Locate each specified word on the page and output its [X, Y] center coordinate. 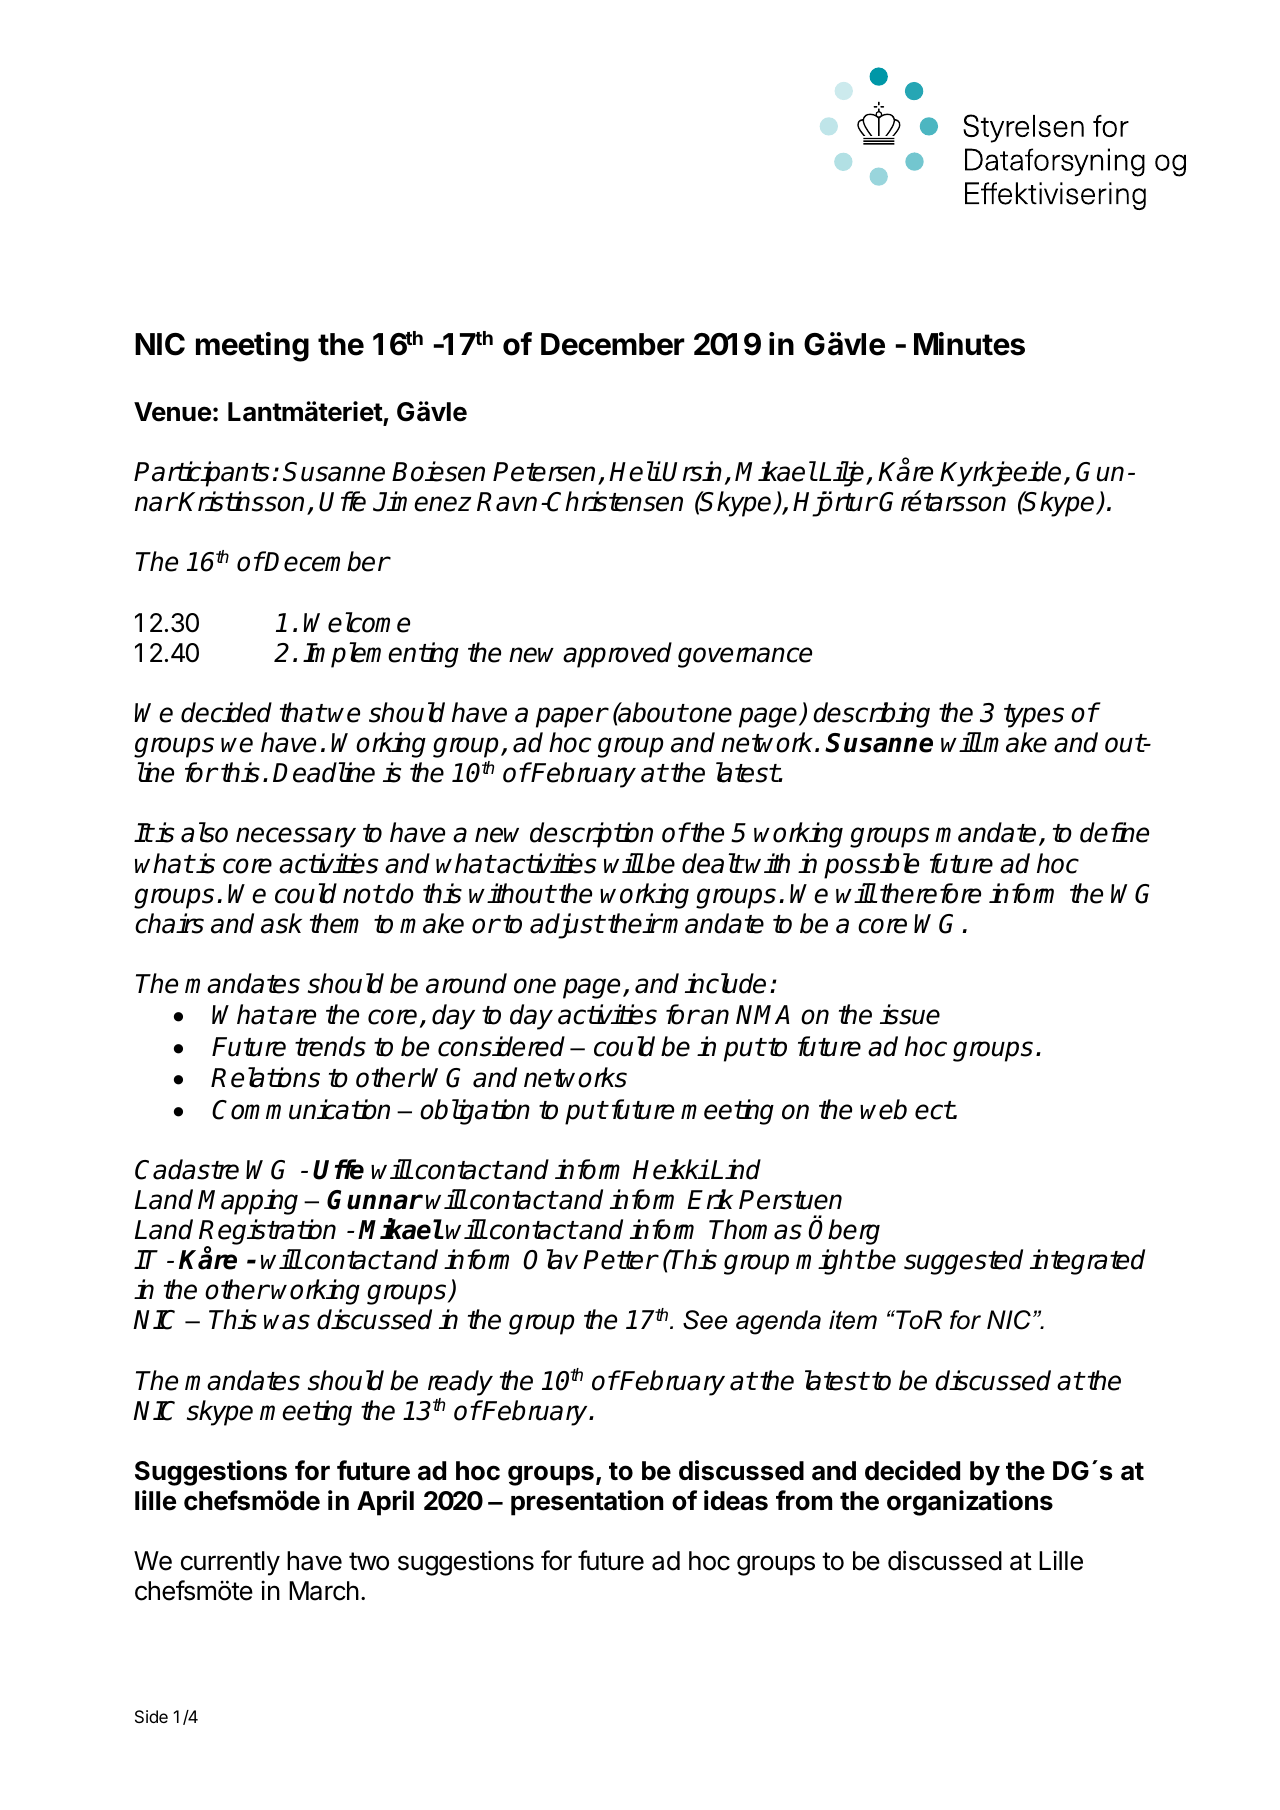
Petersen [546, 473]
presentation [587, 1503]
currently [230, 1563]
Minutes [969, 344]
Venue [172, 412]
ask [281, 923]
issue [910, 1014]
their [635, 923]
